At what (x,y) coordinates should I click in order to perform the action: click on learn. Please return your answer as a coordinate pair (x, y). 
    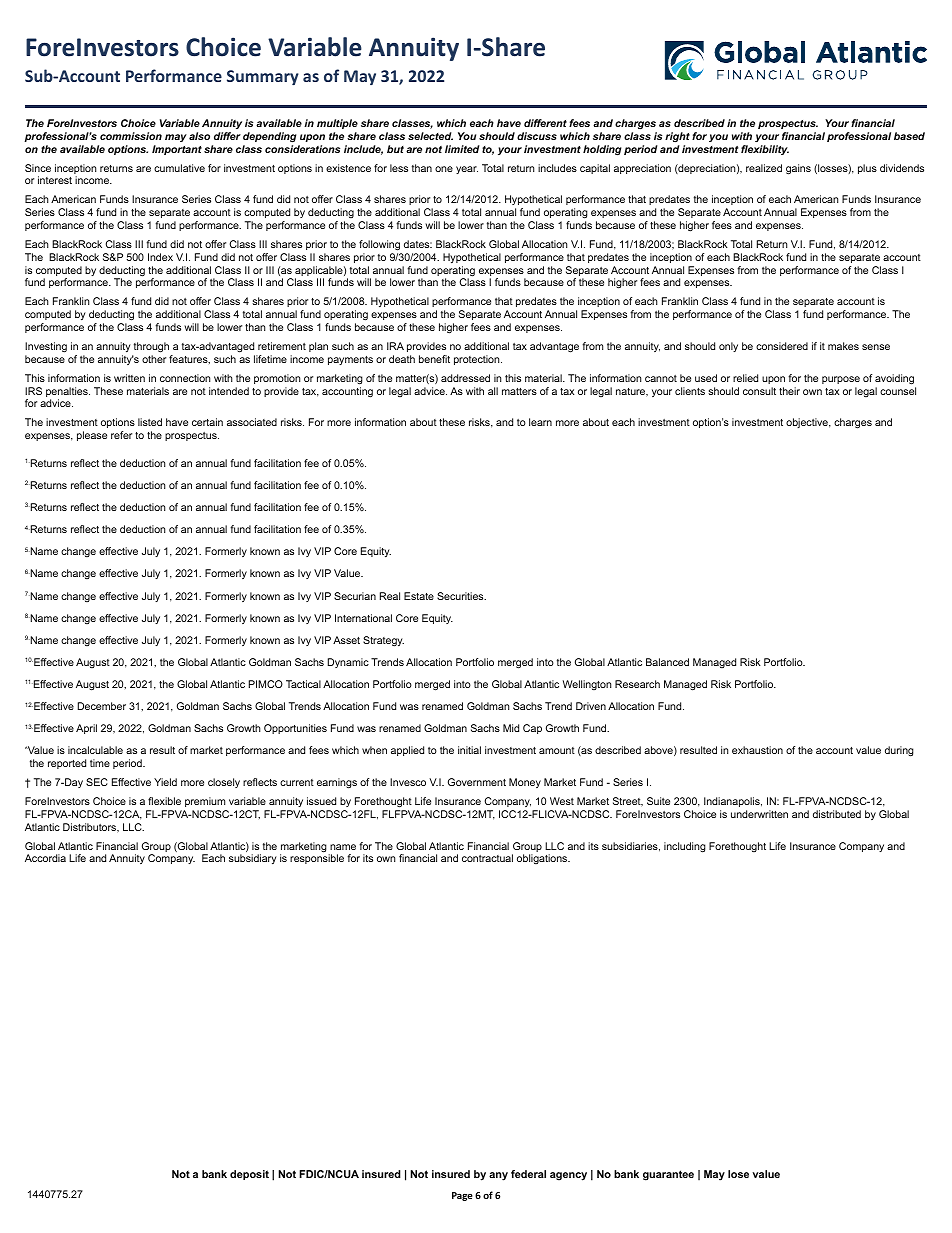
    Looking at the image, I should click on (540, 422).
